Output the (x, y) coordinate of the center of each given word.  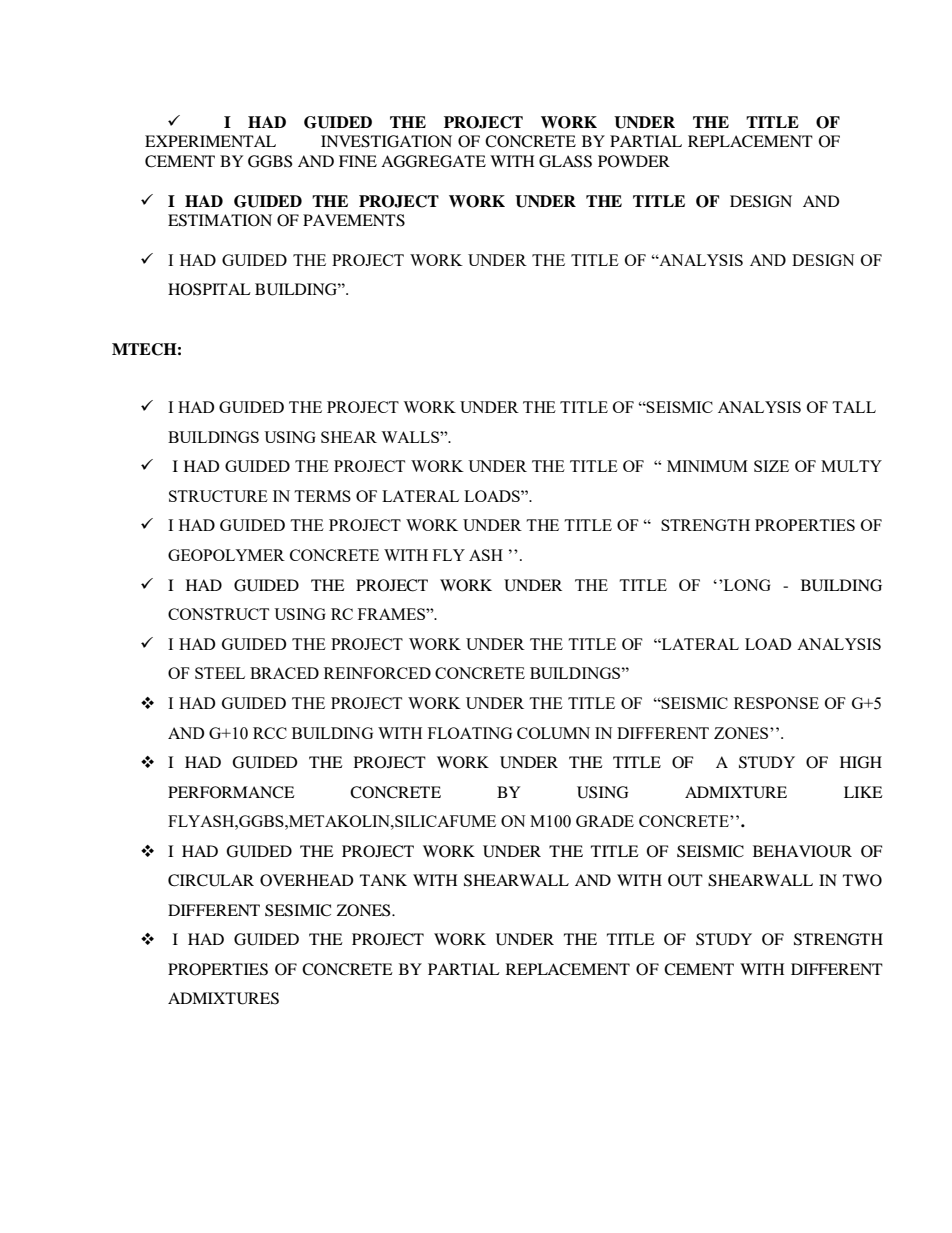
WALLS (411, 437)
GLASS (565, 161)
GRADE (605, 821)
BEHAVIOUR (802, 851)
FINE (358, 161)
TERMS (322, 496)
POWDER (634, 161)
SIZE (771, 466)
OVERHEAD (307, 880)
